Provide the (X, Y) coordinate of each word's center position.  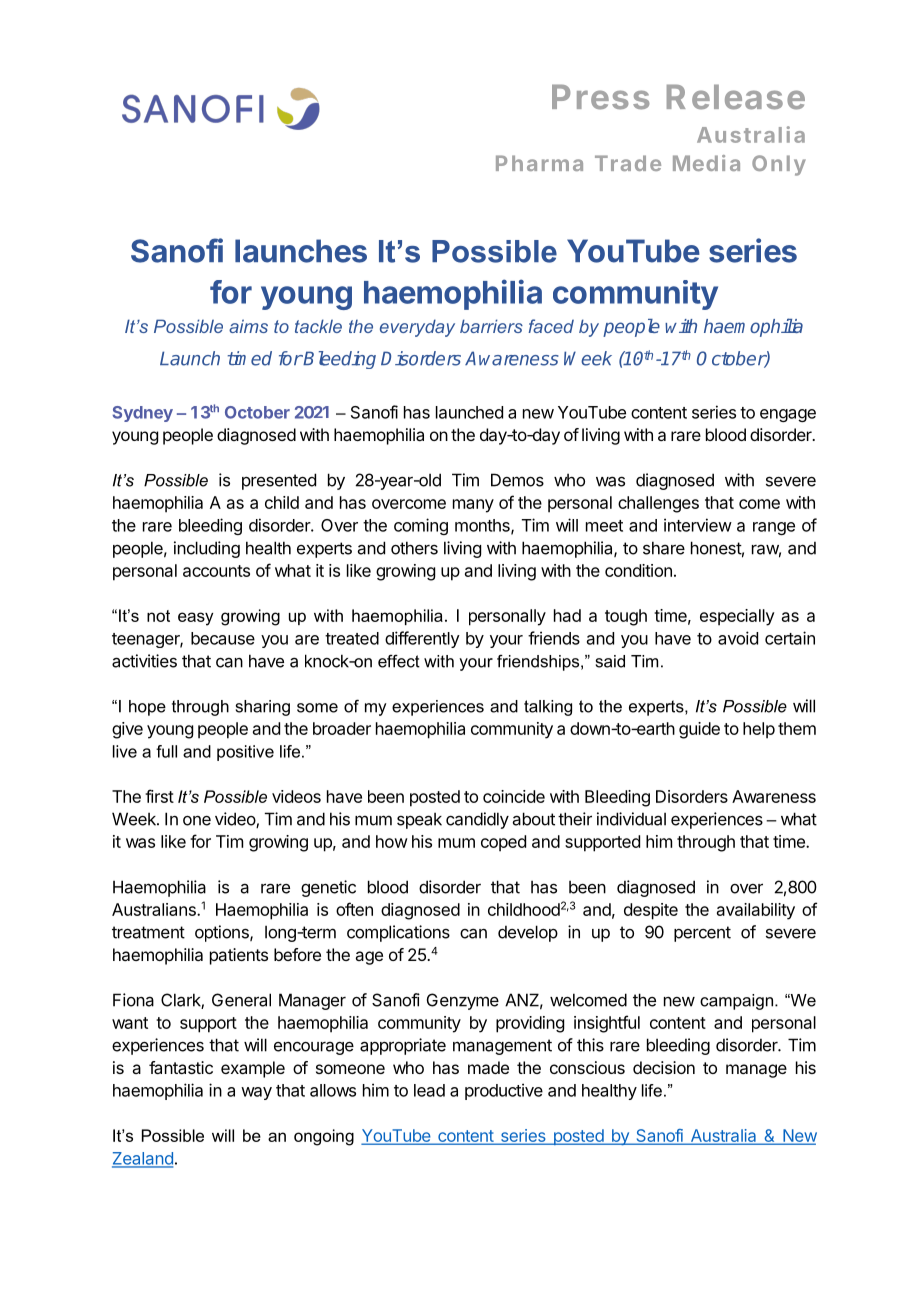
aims (248, 326)
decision (664, 1067)
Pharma (539, 163)
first (159, 796)
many (473, 506)
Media (706, 163)
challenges (658, 504)
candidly (477, 820)
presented (279, 481)
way (256, 1093)
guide (699, 730)
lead (429, 1090)
